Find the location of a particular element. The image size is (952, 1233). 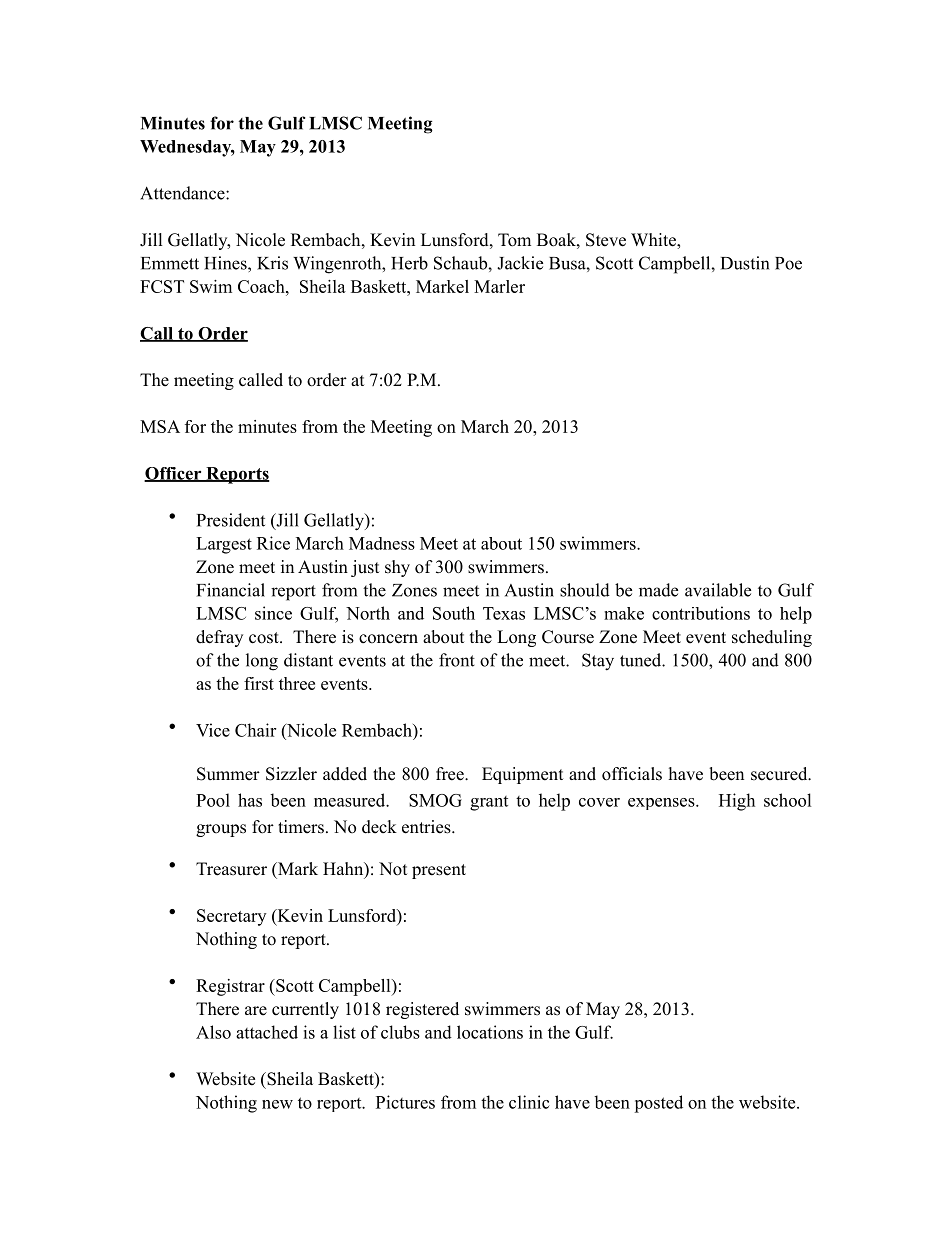

White is located at coordinates (654, 241).
